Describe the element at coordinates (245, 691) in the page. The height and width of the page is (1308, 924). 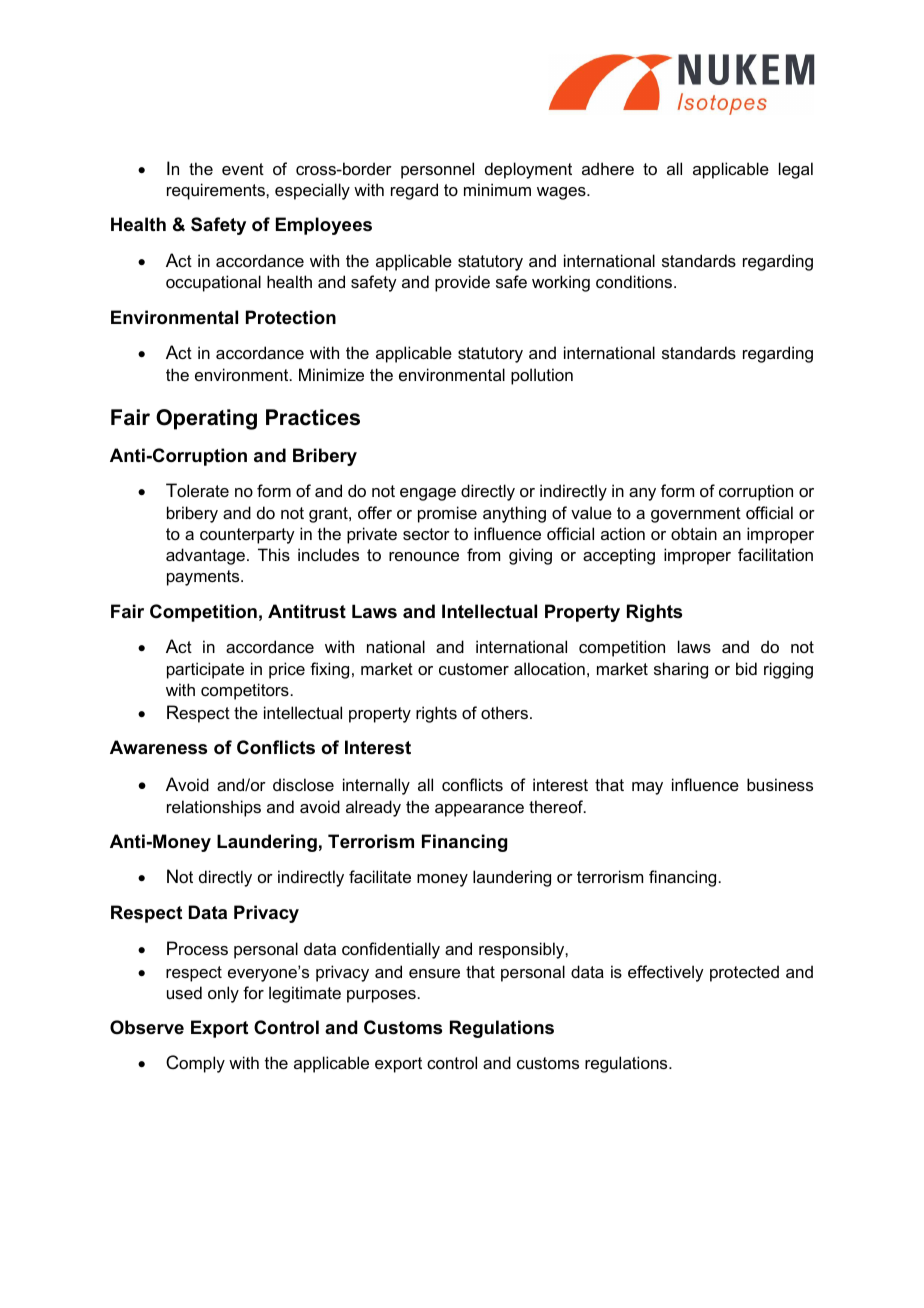
I see `competitors` at that location.
